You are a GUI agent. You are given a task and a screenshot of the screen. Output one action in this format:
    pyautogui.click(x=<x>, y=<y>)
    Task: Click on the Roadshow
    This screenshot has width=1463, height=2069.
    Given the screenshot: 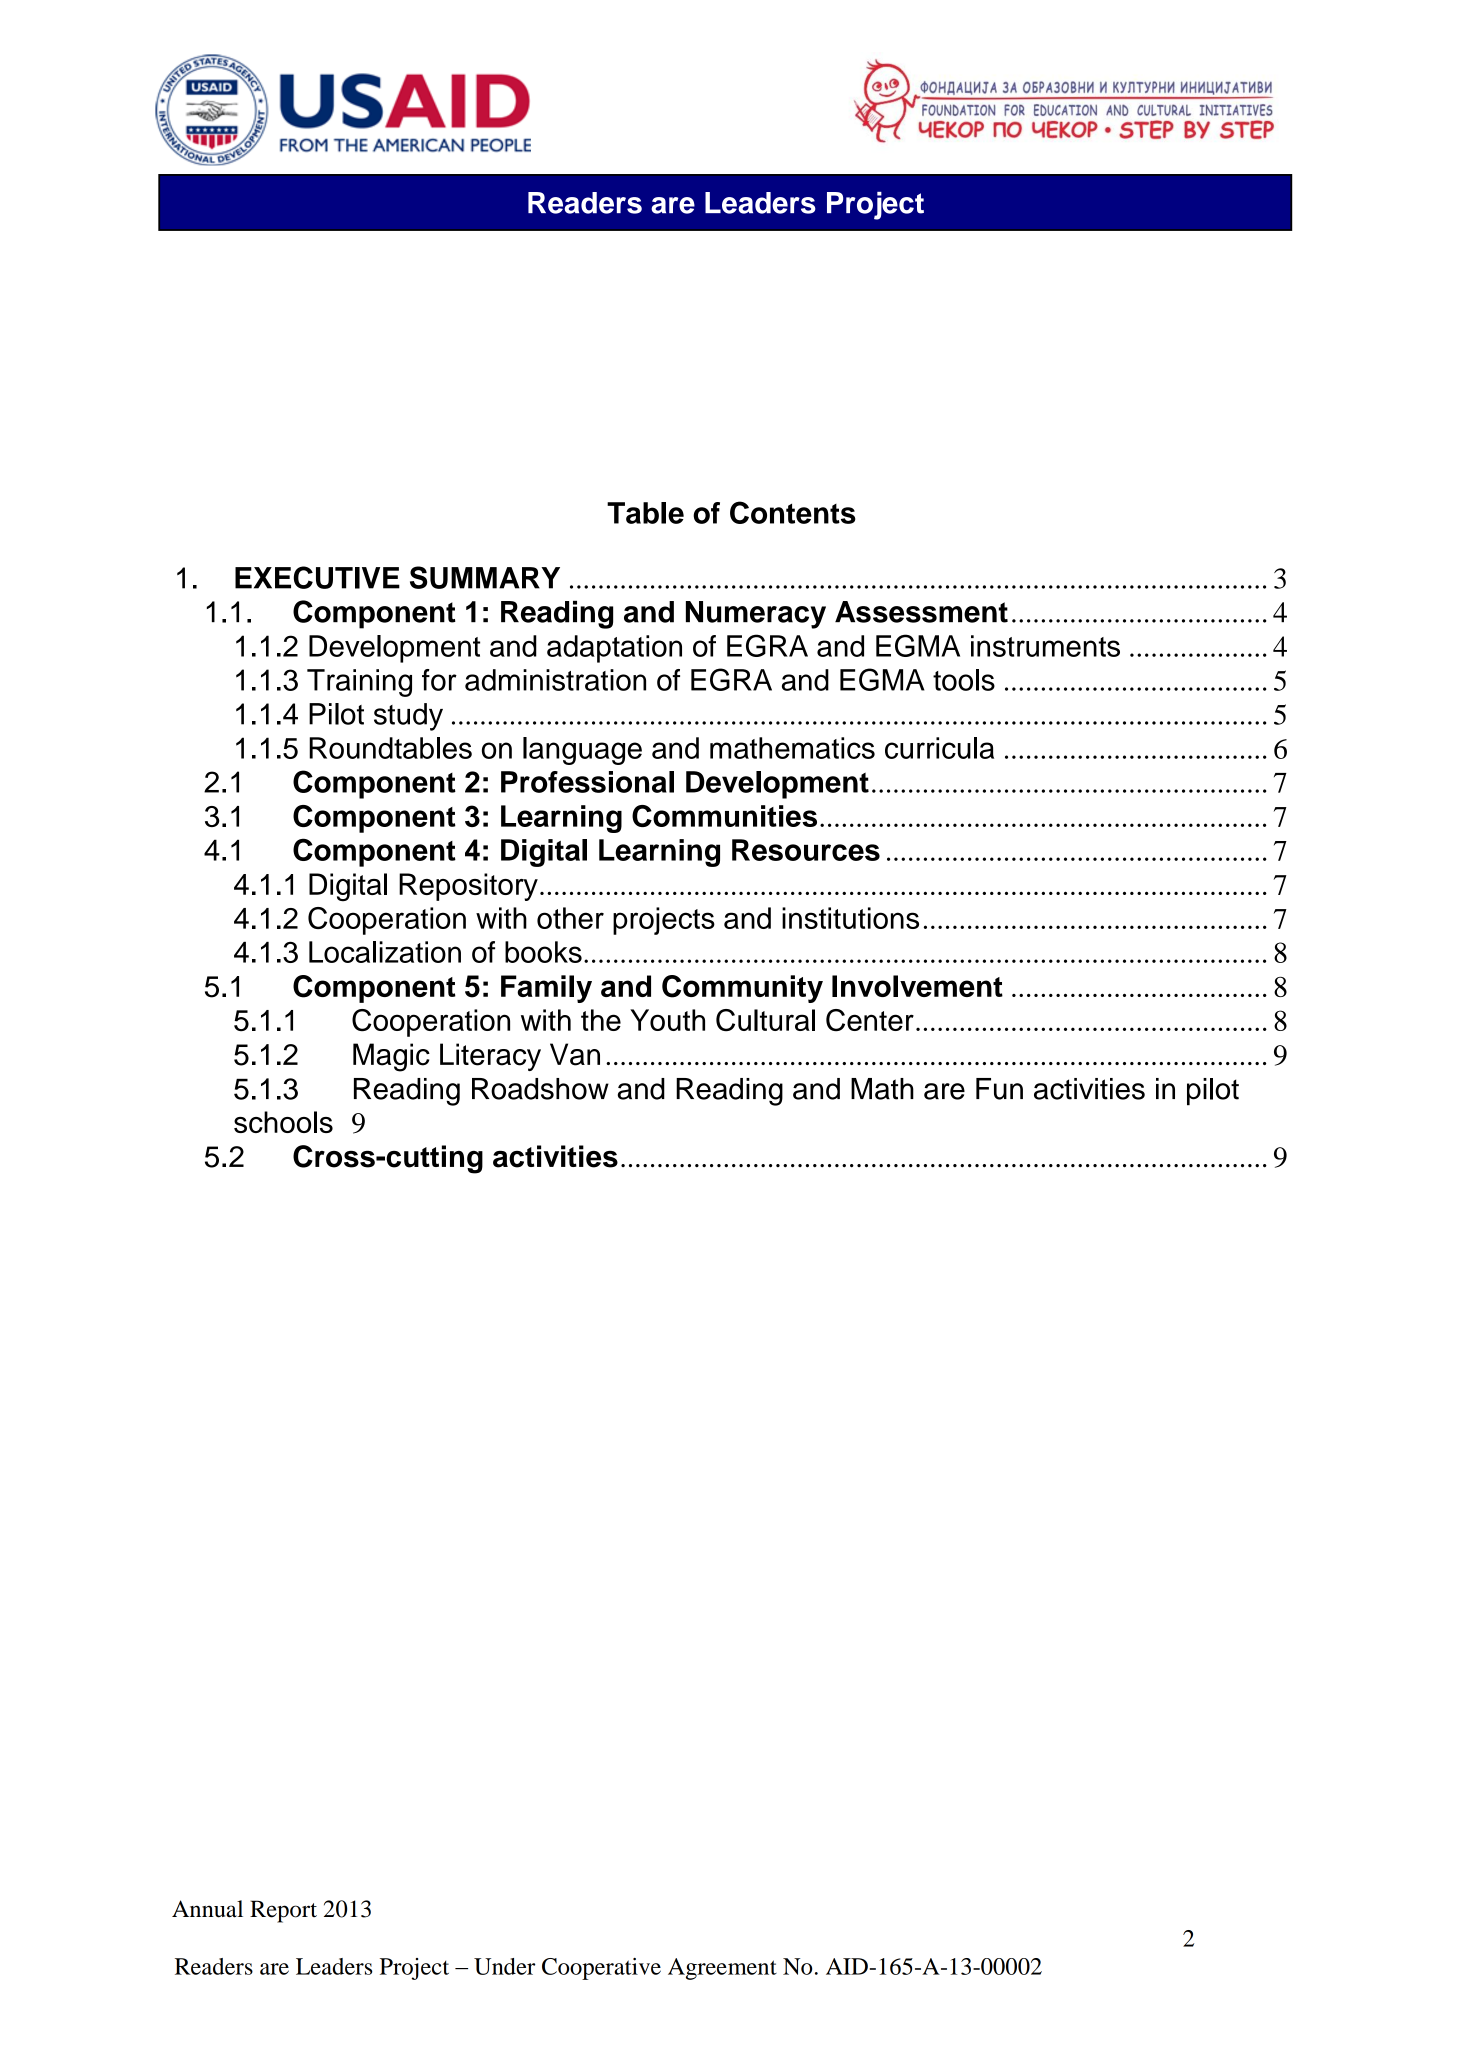 What is the action you would take?
    pyautogui.click(x=540, y=1089)
